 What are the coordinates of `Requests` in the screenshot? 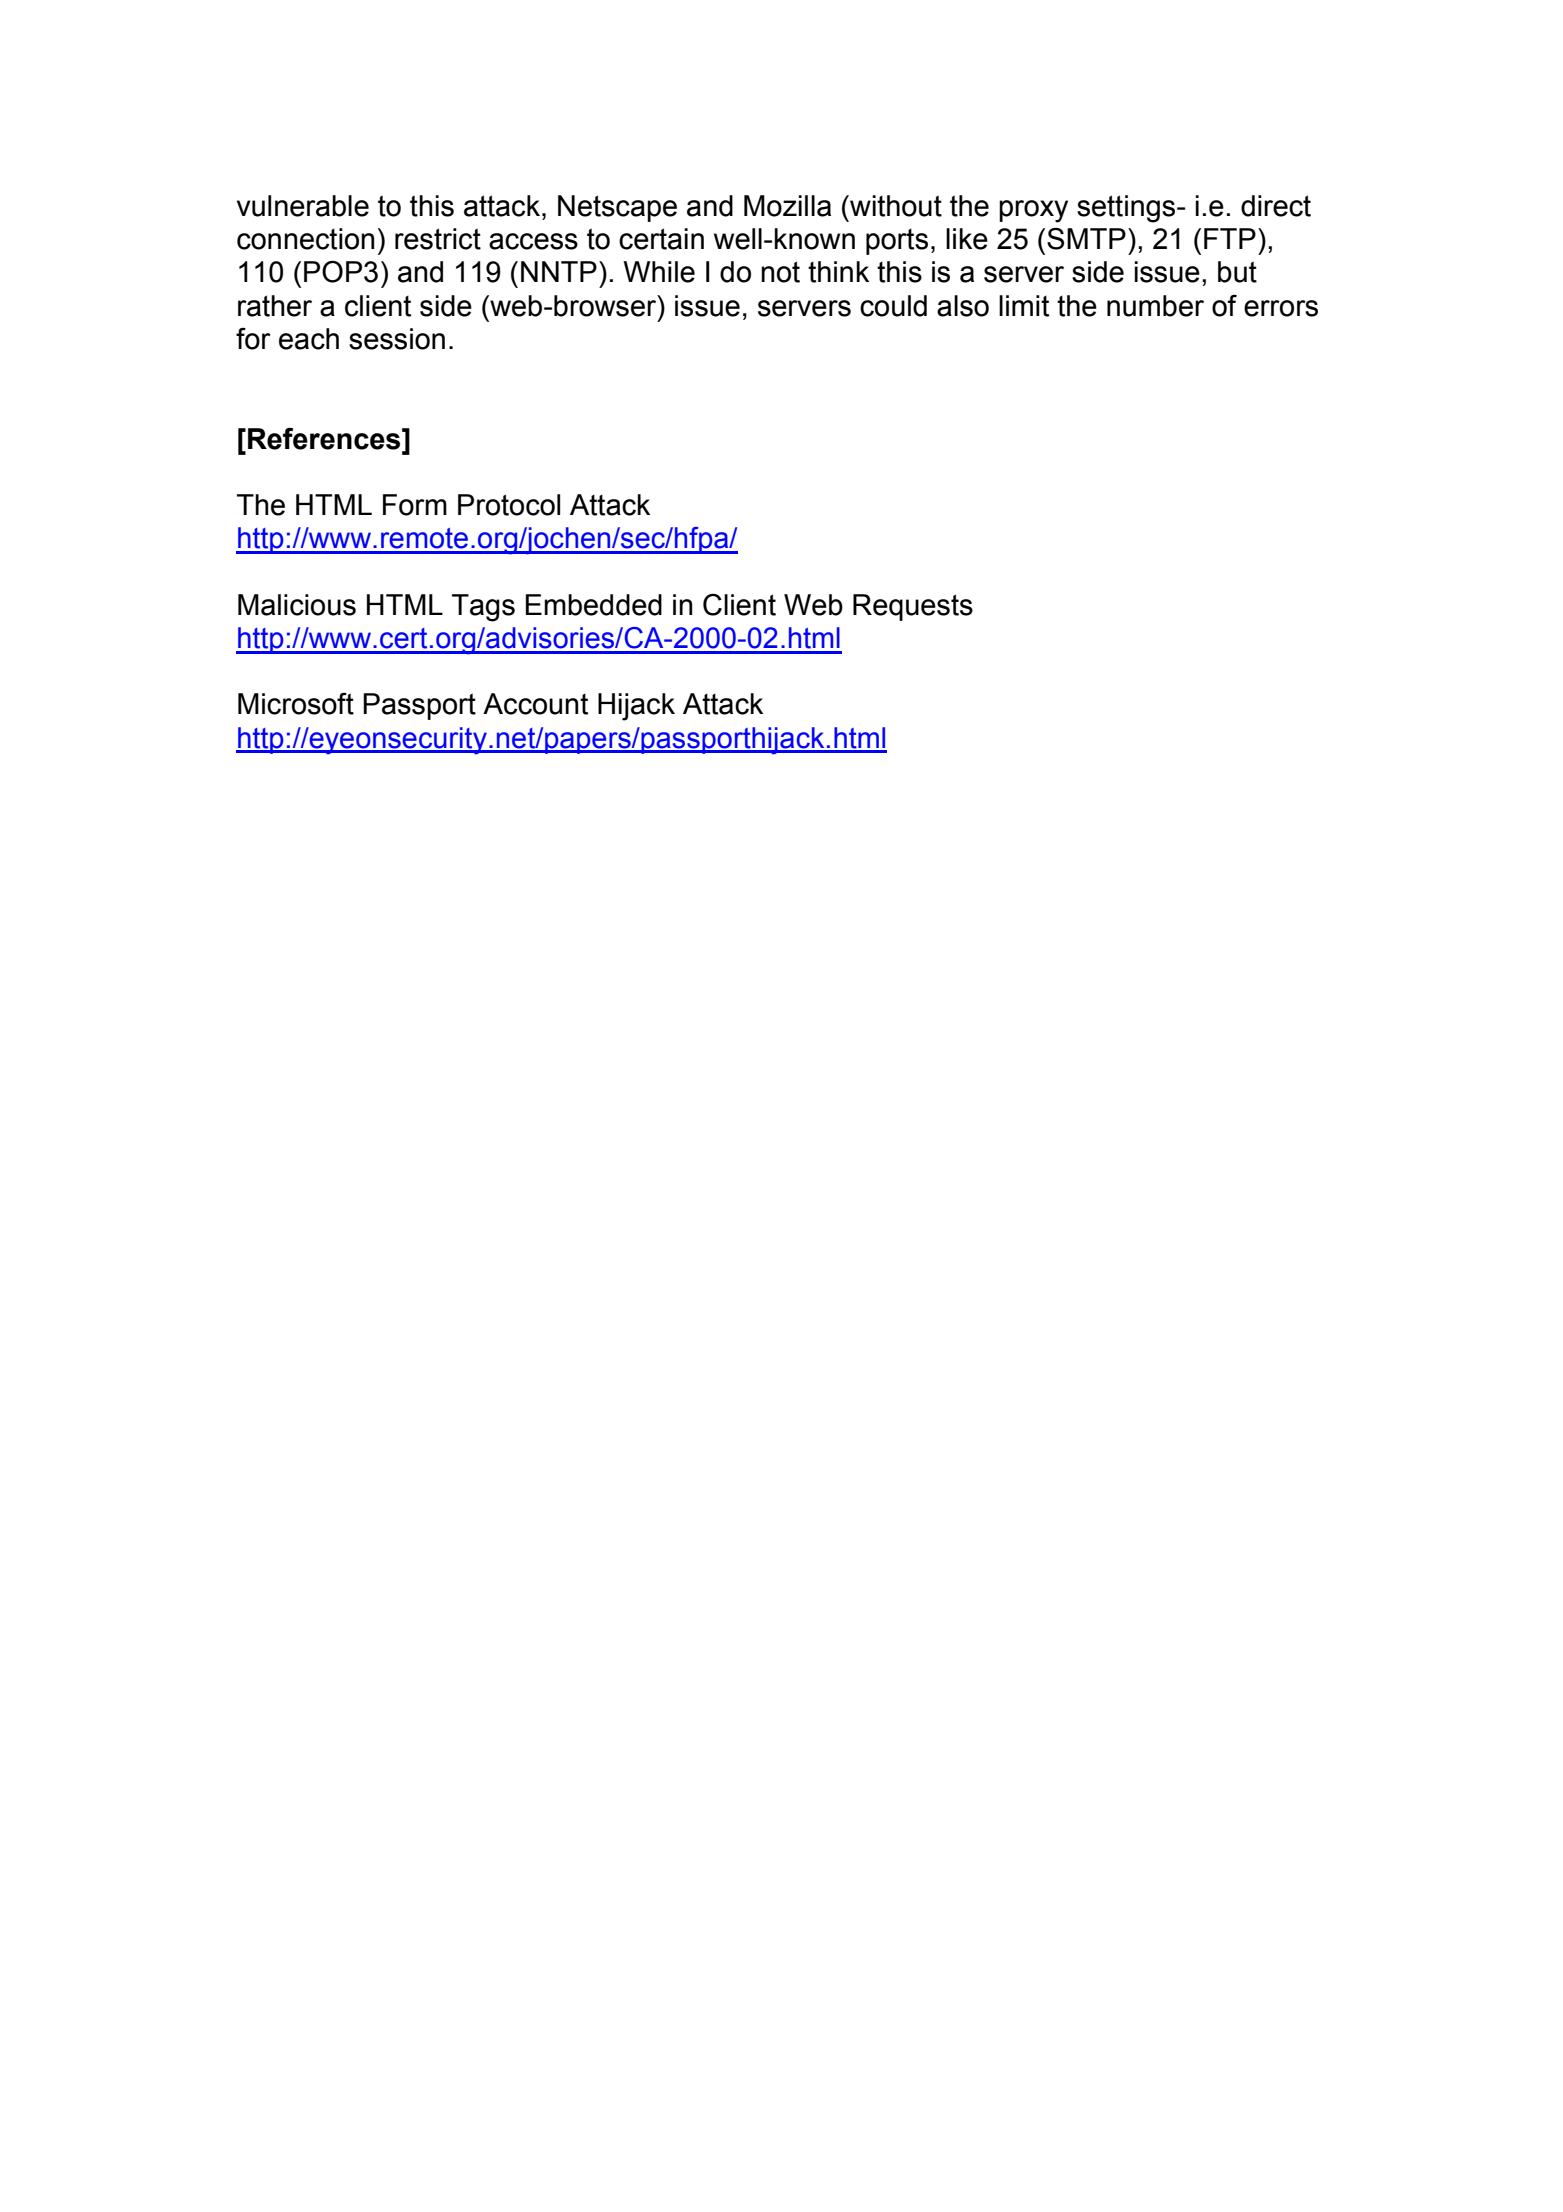 It's located at (913, 607).
